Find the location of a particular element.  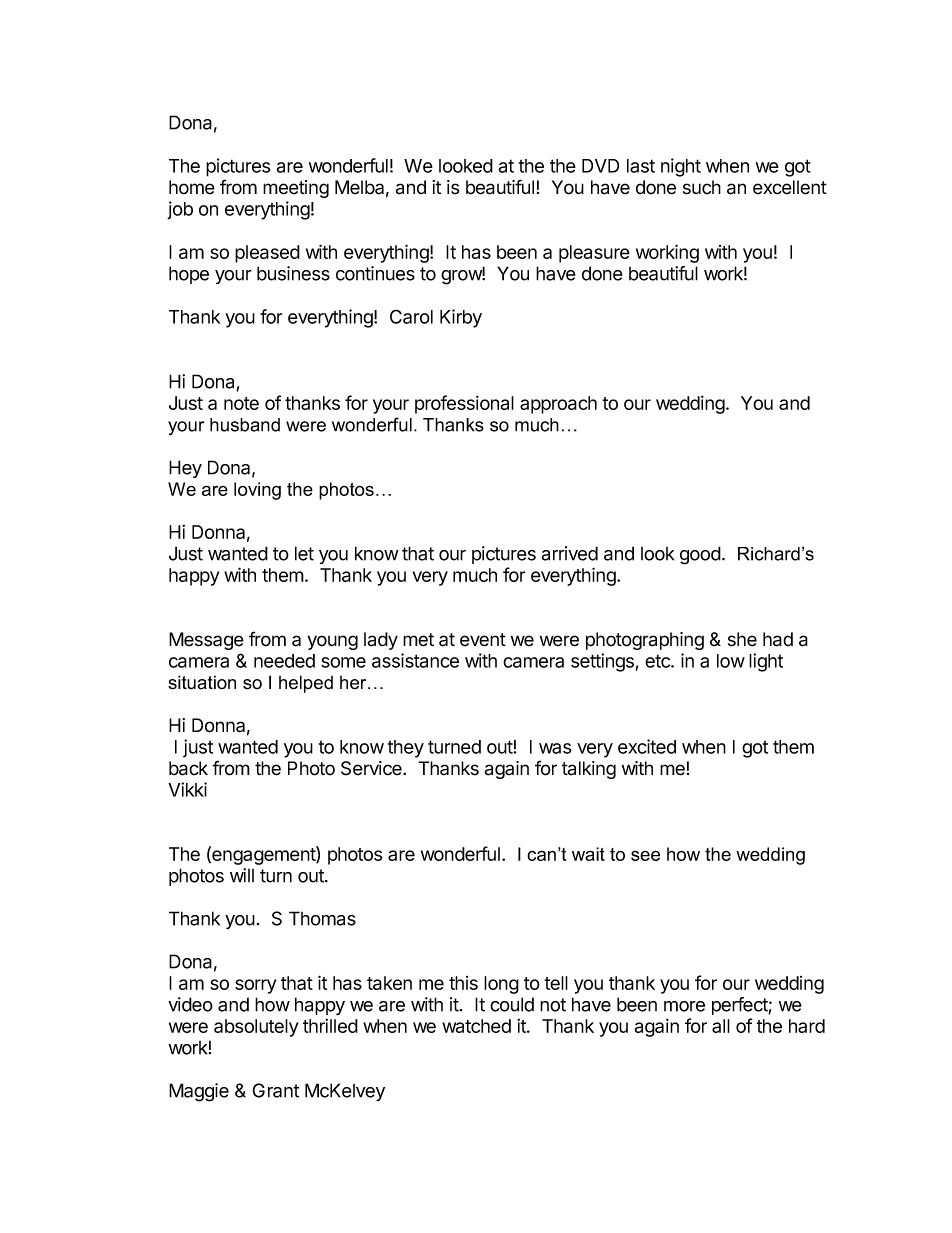

DVD is located at coordinates (600, 166).
